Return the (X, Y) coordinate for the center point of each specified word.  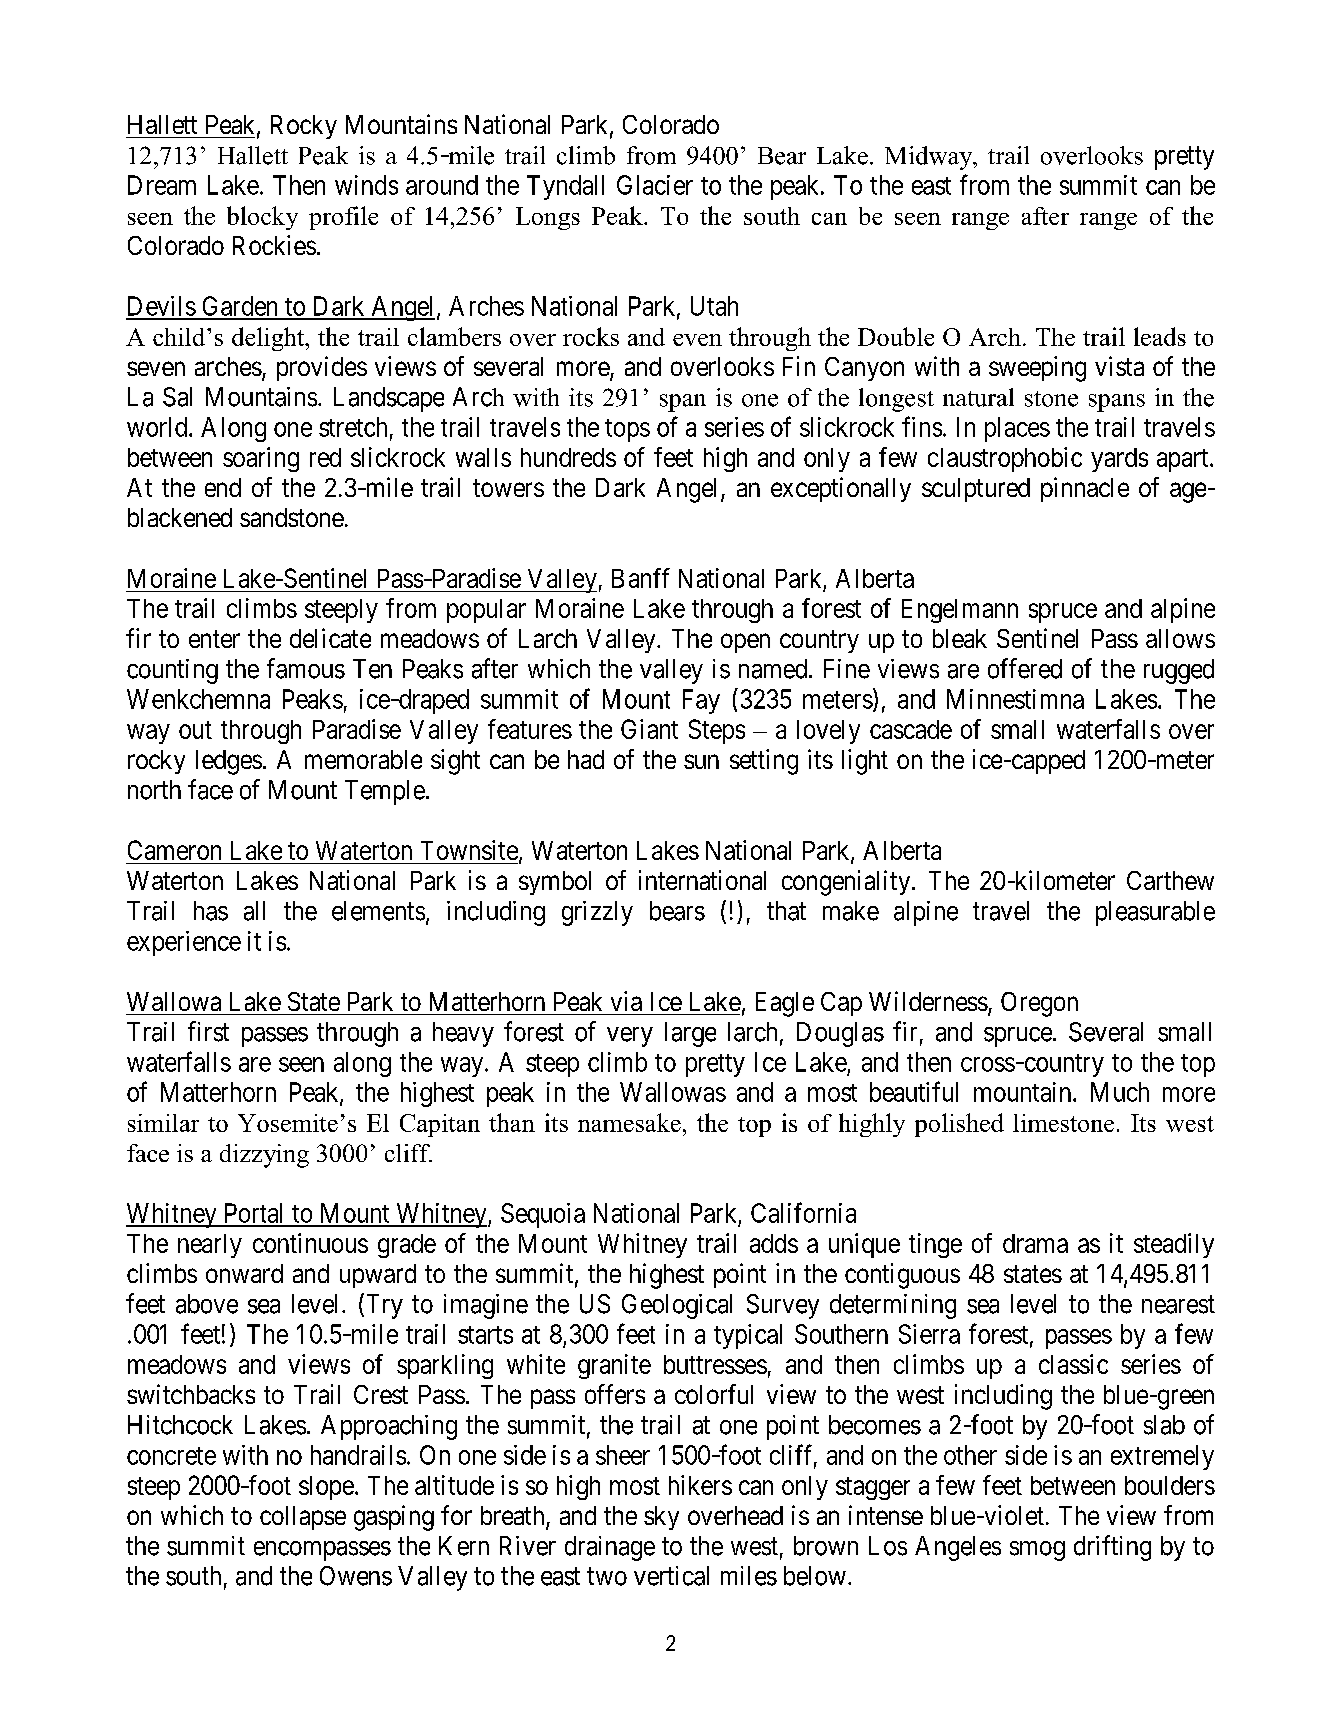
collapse (303, 1518)
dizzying (264, 1156)
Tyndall (565, 187)
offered (1025, 668)
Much (1120, 1092)
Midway (930, 158)
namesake (629, 1122)
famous (306, 668)
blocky (262, 218)
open (745, 643)
